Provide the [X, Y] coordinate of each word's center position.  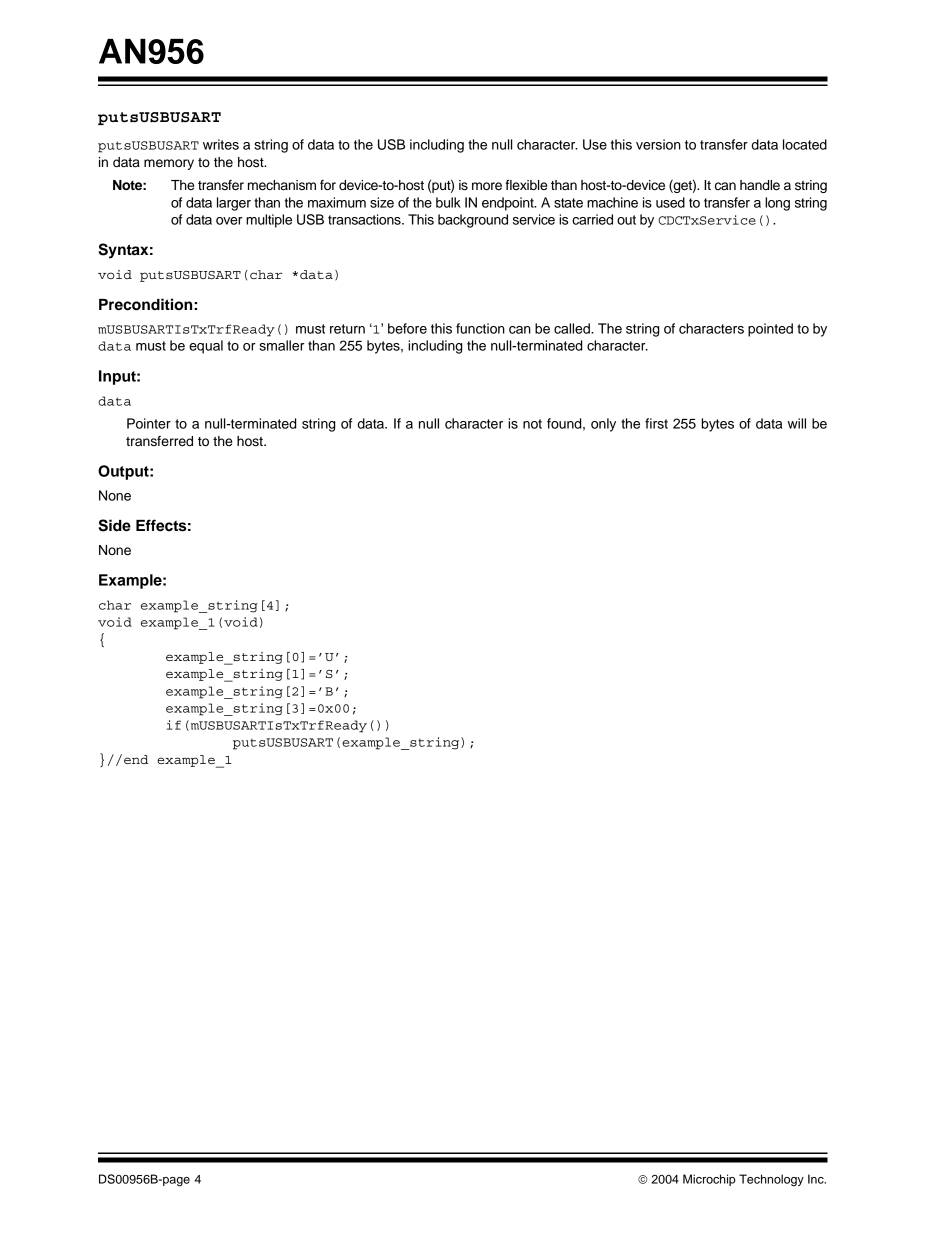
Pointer [149, 423]
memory [169, 164]
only [603, 425]
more [487, 186]
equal [206, 347]
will [797, 423]
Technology [771, 1180]
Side [114, 525]
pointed [770, 330]
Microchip [709, 1180]
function [480, 328]
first [656, 423]
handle [760, 185]
